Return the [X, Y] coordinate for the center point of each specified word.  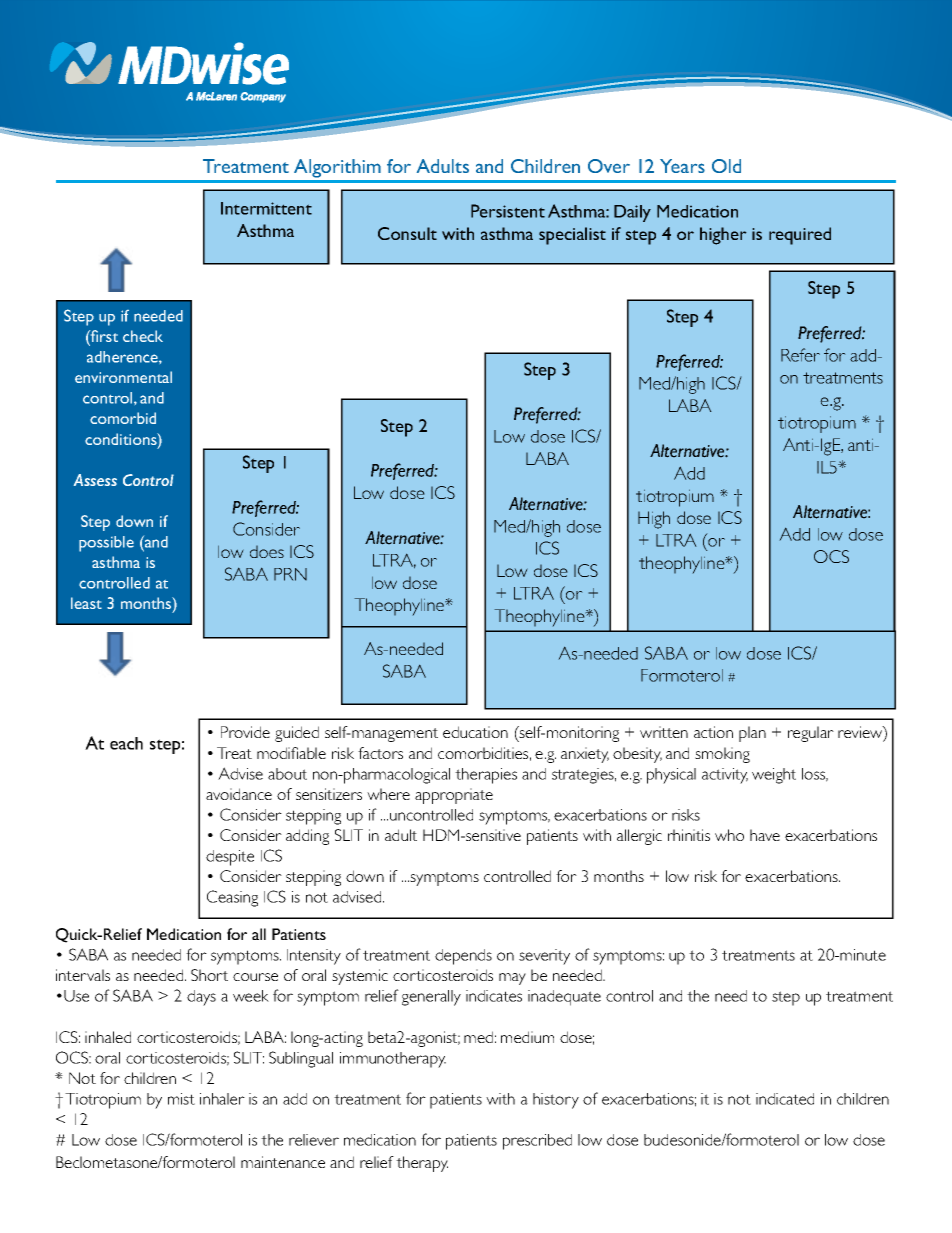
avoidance [239, 794]
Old [726, 166]
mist [181, 1099]
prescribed [537, 1142]
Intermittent [266, 208]
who [729, 835]
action [713, 732]
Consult [407, 233]
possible [106, 544]
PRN [290, 574]
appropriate [454, 796]
